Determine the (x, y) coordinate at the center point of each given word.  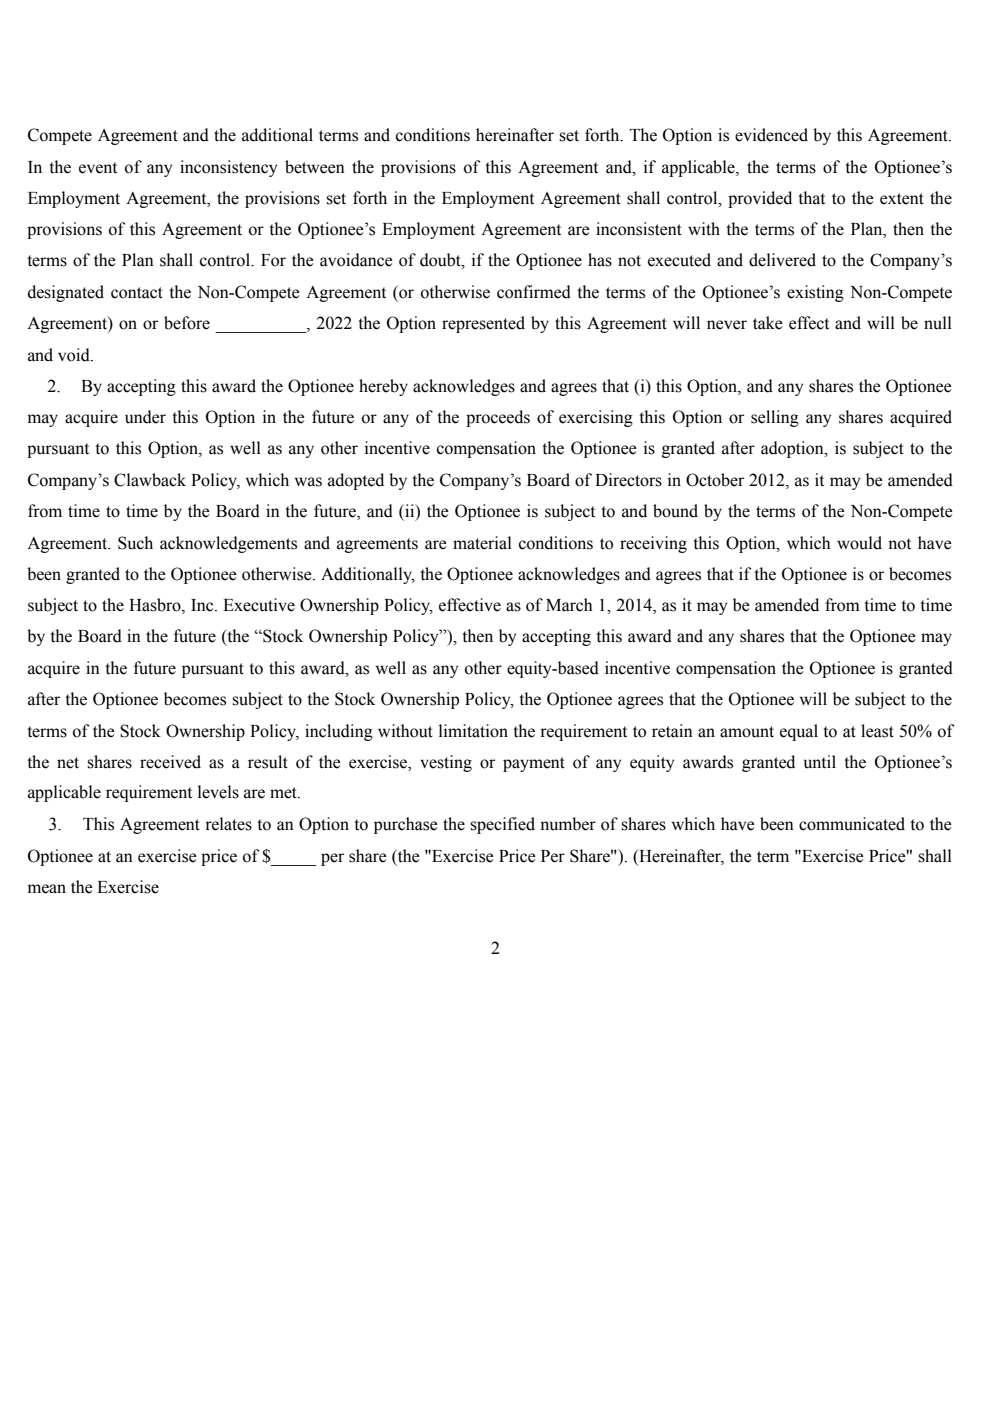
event (98, 168)
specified (502, 825)
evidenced (771, 135)
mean (47, 889)
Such (135, 543)
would (859, 543)
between (315, 167)
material (482, 543)
